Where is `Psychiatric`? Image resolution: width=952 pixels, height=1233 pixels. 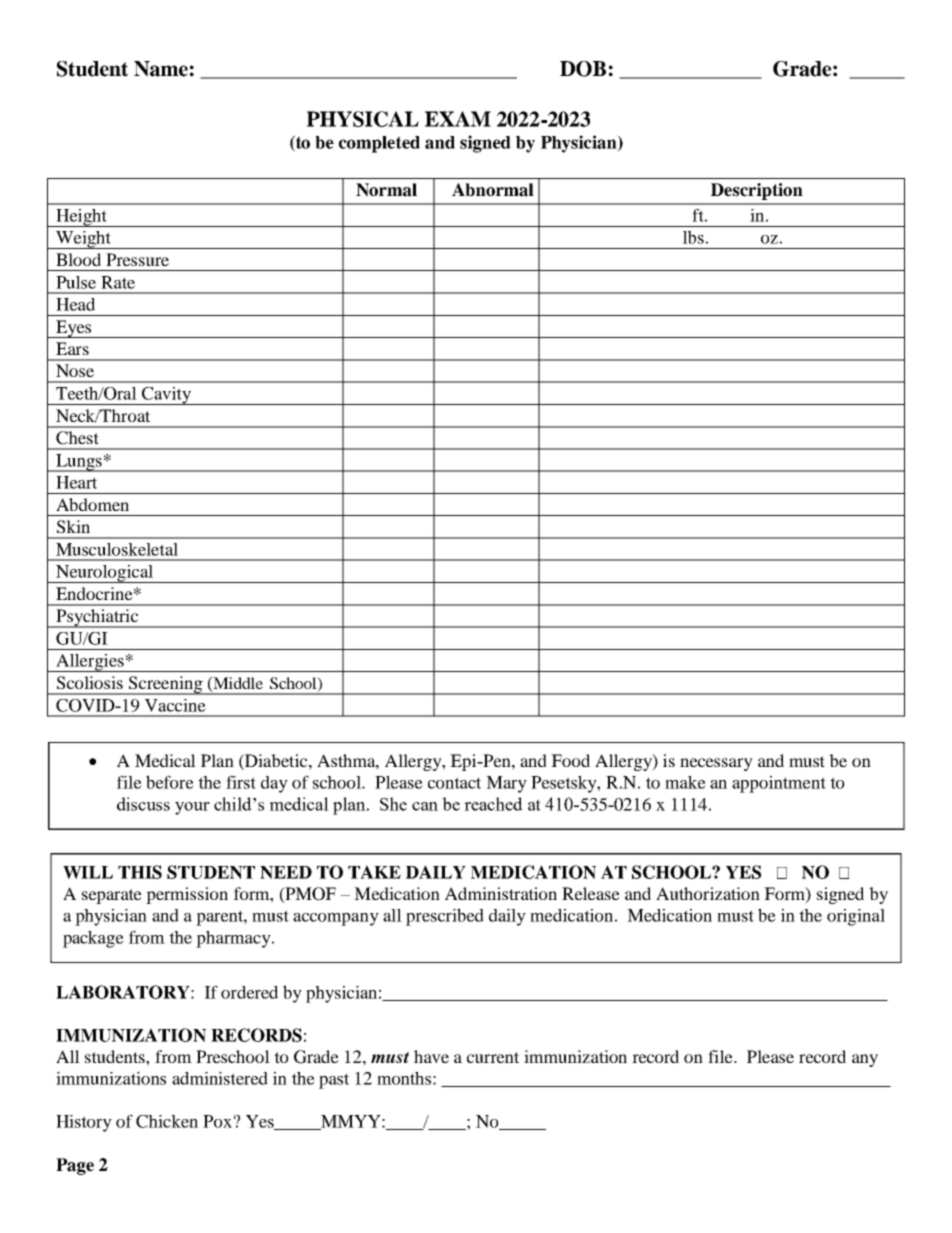 Psychiatric is located at coordinates (97, 618).
